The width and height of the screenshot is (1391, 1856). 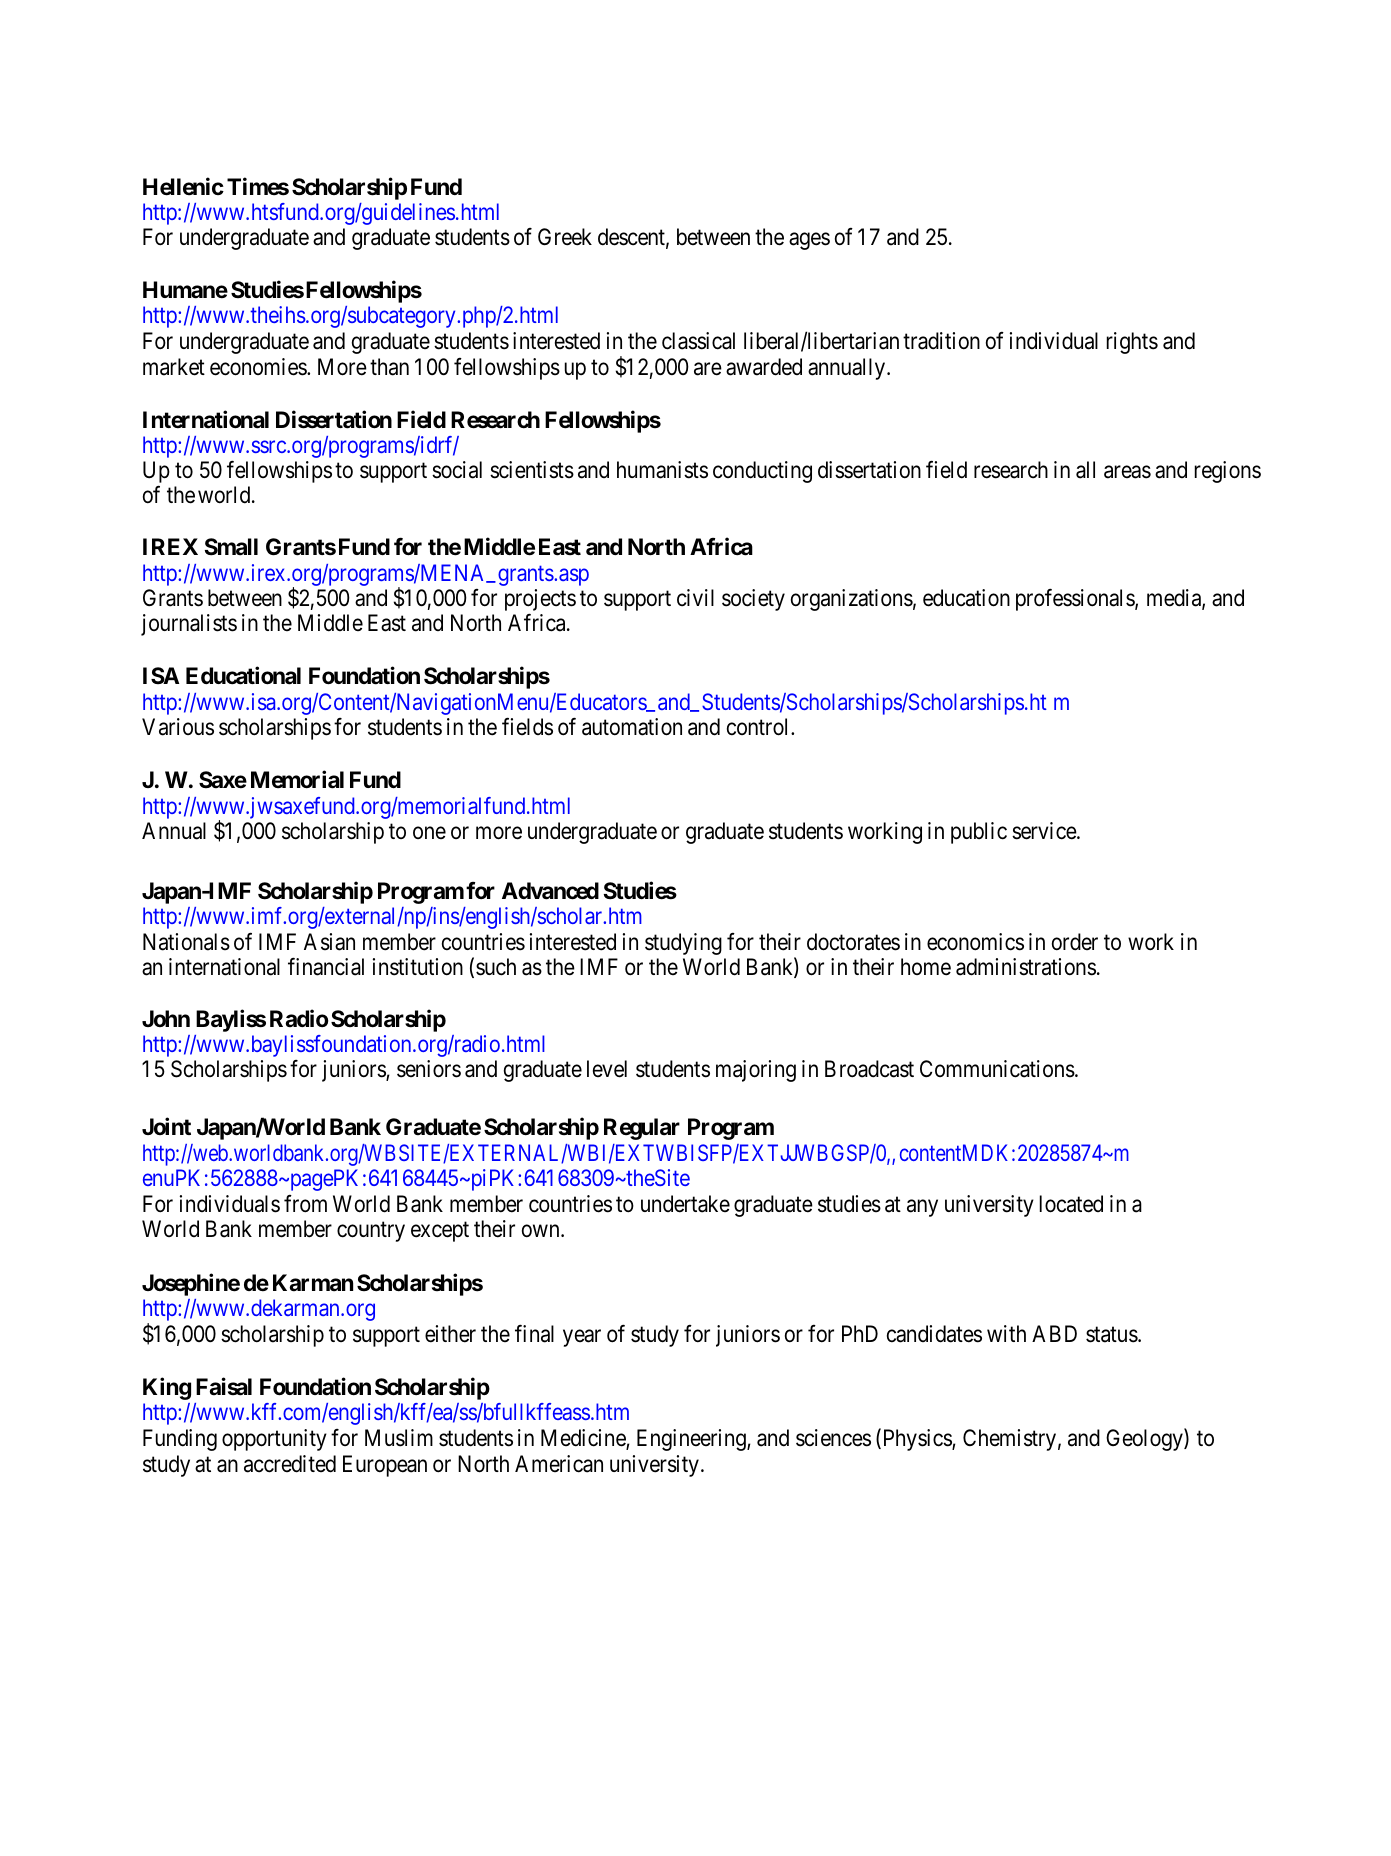 What do you see at coordinates (305, 1204) in the screenshot?
I see `from` at bounding box center [305, 1204].
